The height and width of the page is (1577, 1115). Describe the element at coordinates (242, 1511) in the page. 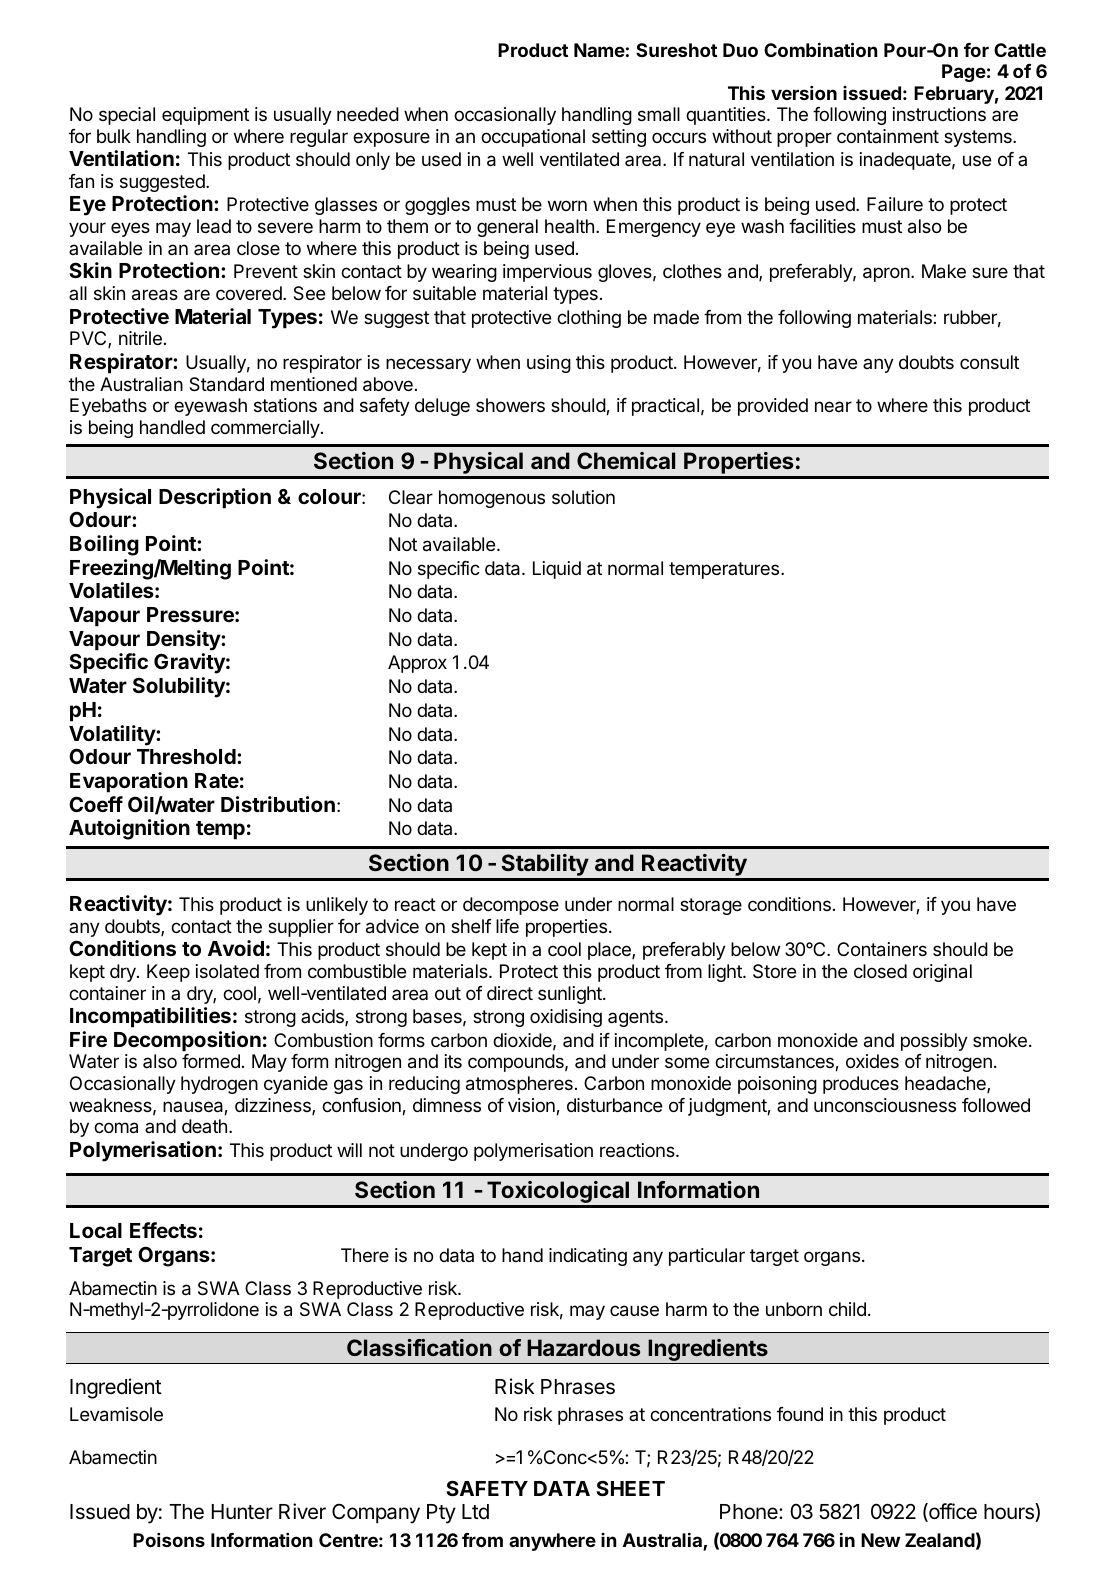

I see `Hunter` at that location.
